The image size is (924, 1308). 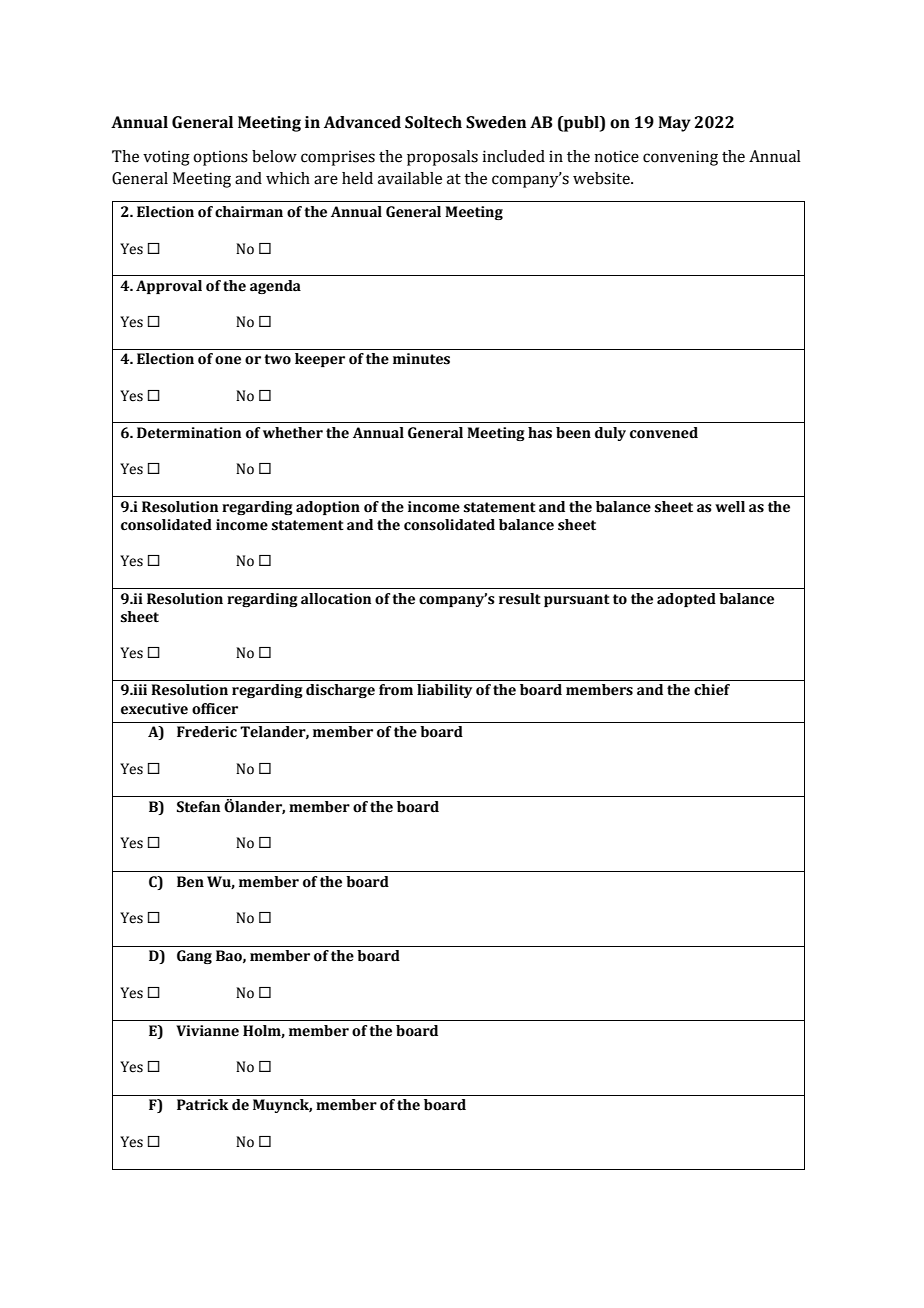 What do you see at coordinates (680, 158) in the screenshot?
I see `convening` at bounding box center [680, 158].
